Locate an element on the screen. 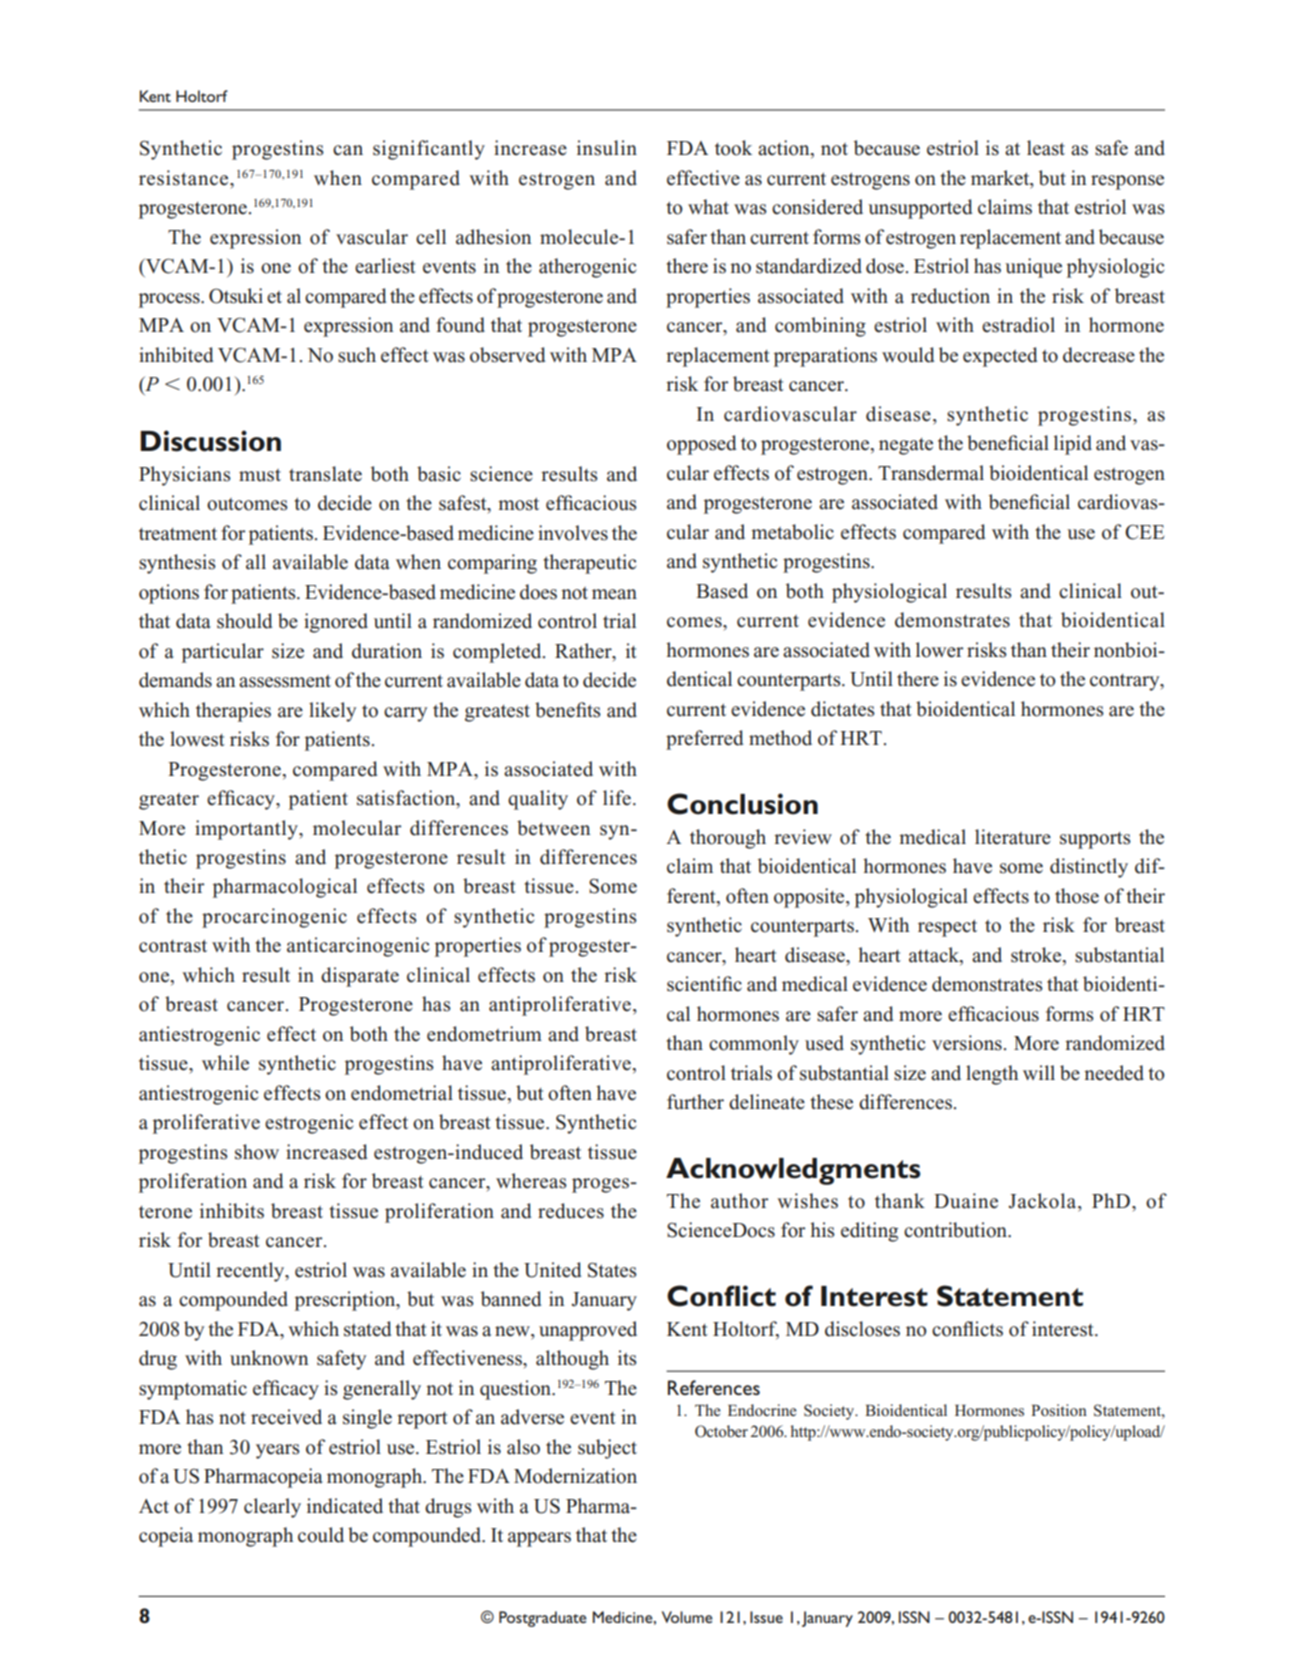 The width and height of the screenshot is (1289, 1668). Volume is located at coordinates (687, 1617).
